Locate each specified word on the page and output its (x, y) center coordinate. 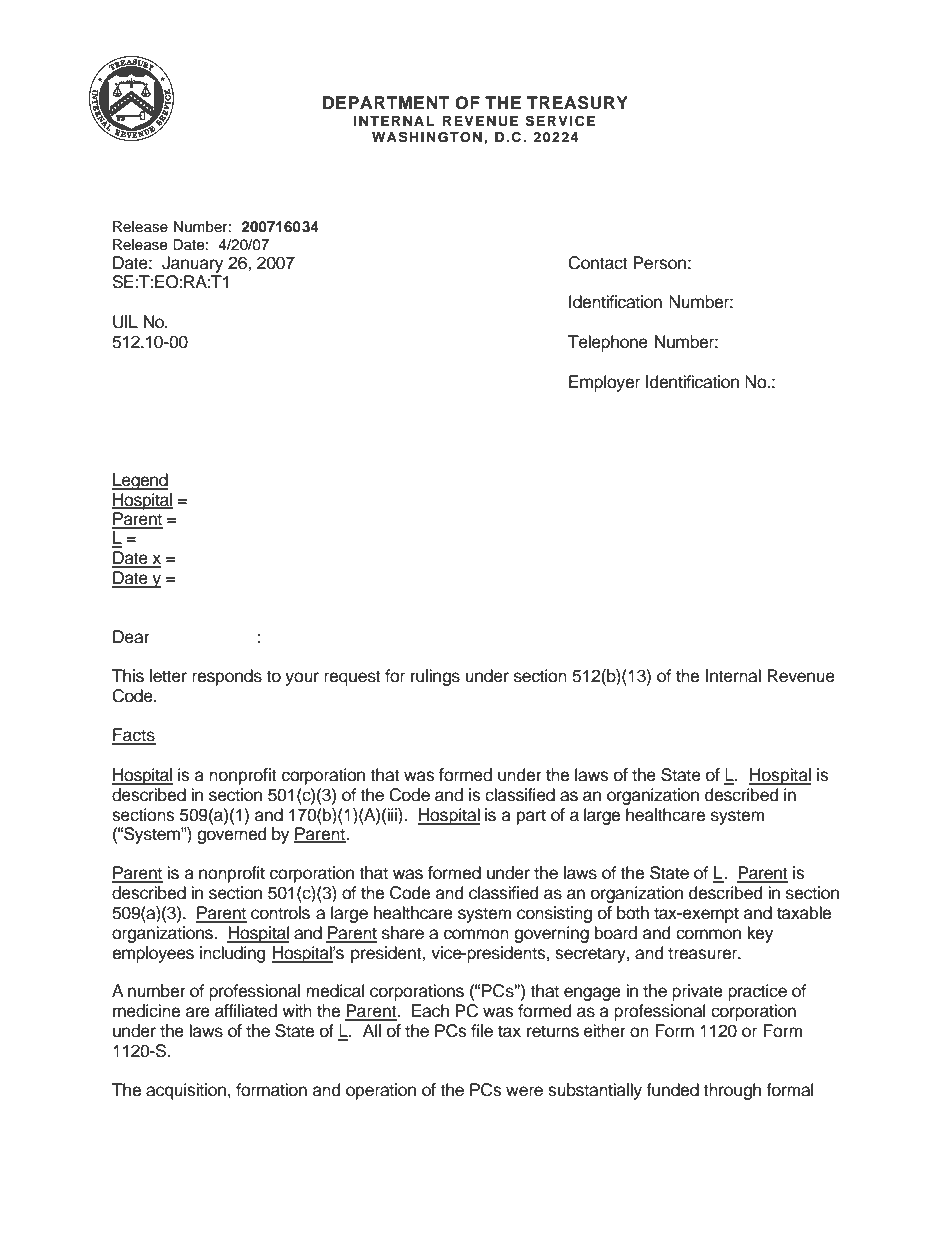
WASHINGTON (427, 137)
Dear (131, 637)
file (482, 1031)
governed (231, 834)
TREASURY (577, 103)
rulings (435, 677)
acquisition (187, 1091)
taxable (804, 913)
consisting (554, 914)
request (352, 678)
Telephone (608, 343)
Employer (604, 383)
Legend (140, 481)
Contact (598, 263)
